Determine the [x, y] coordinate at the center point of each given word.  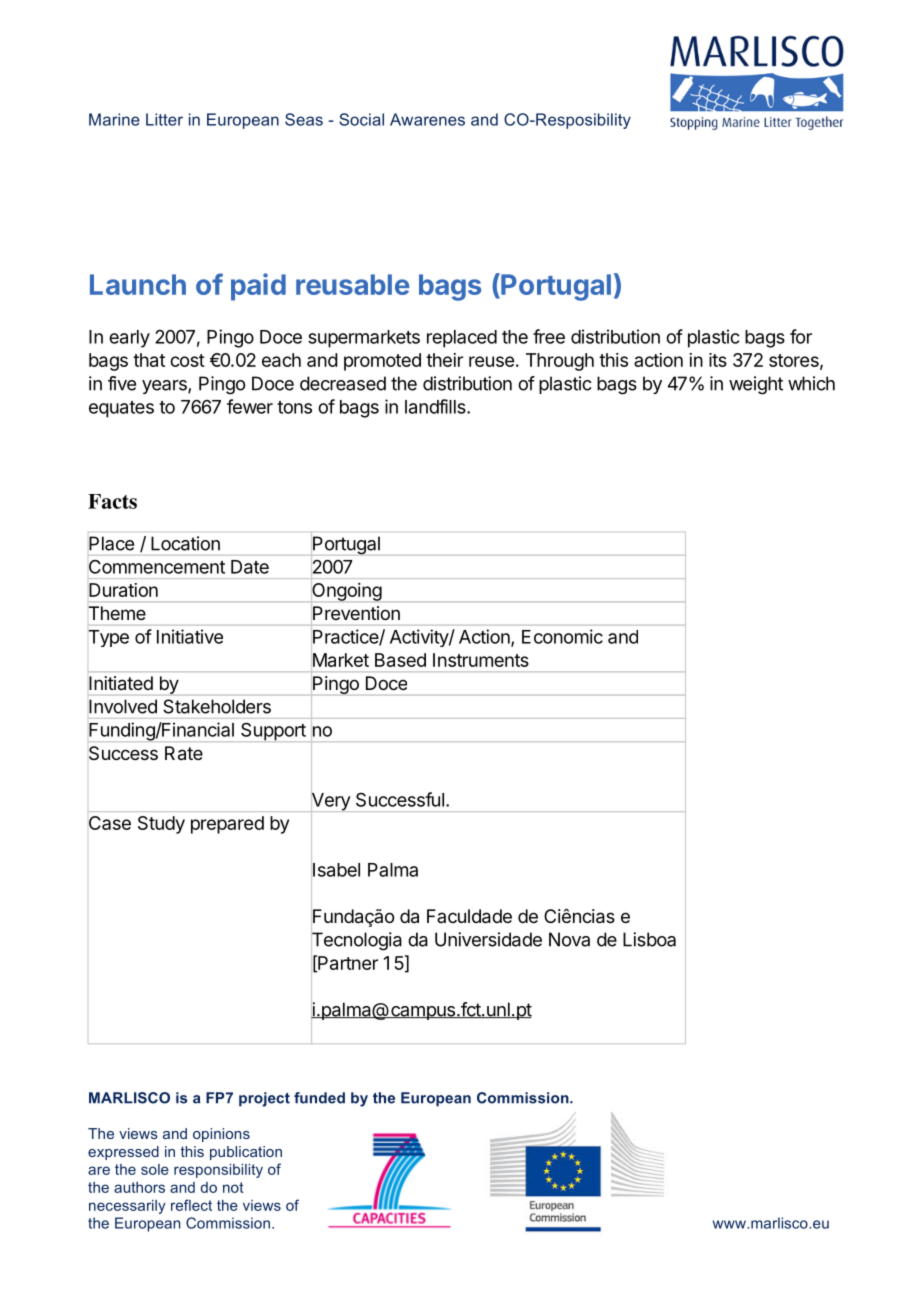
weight [756, 385]
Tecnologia [356, 942]
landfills [436, 406]
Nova [569, 939]
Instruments [481, 660]
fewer [250, 406]
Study [161, 825]
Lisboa [649, 939]
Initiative [190, 636]
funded [319, 1098]
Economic [562, 636]
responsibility [218, 1171]
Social [361, 119]
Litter [164, 119]
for [801, 336]
